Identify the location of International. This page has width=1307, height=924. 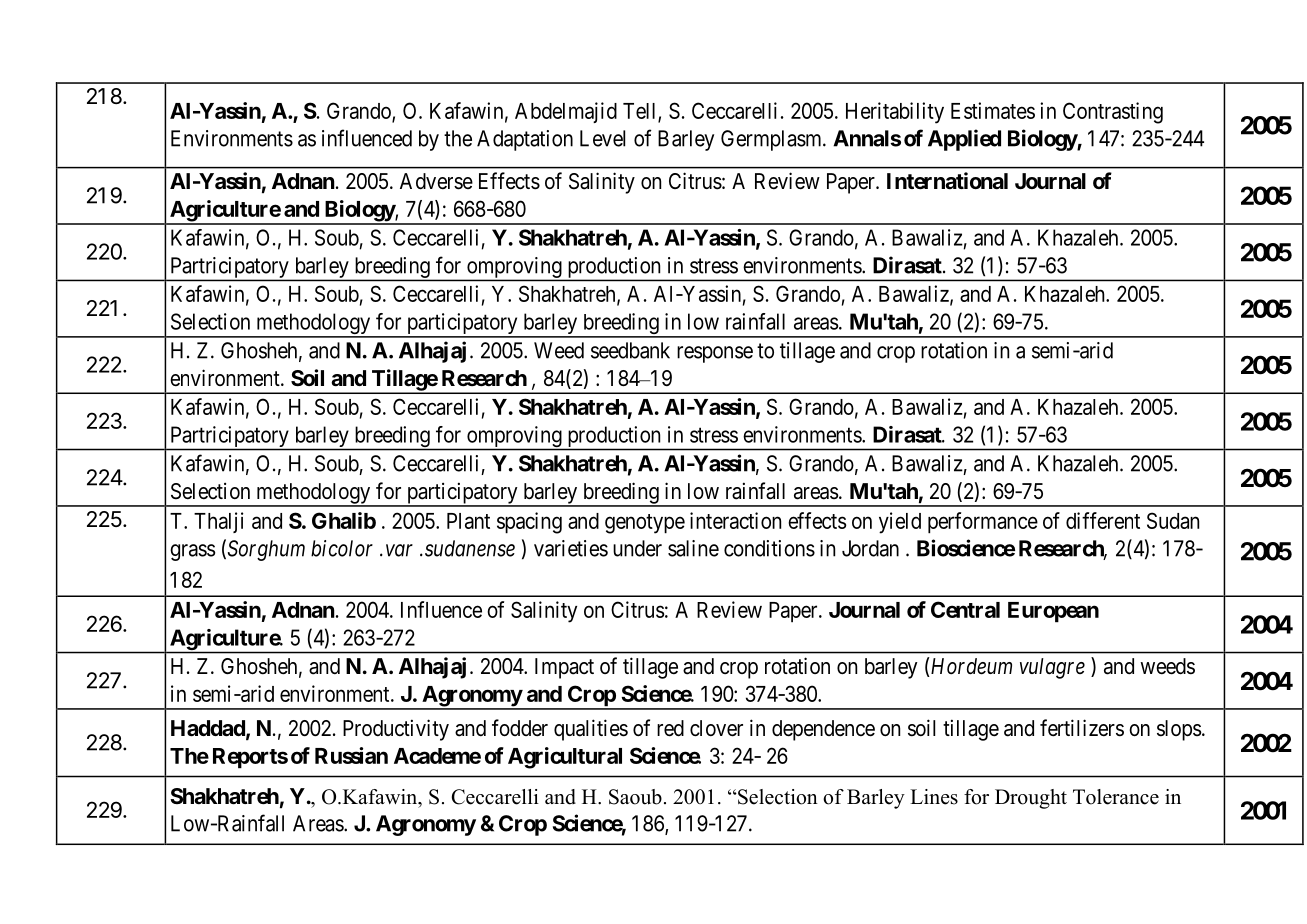
(947, 181).
